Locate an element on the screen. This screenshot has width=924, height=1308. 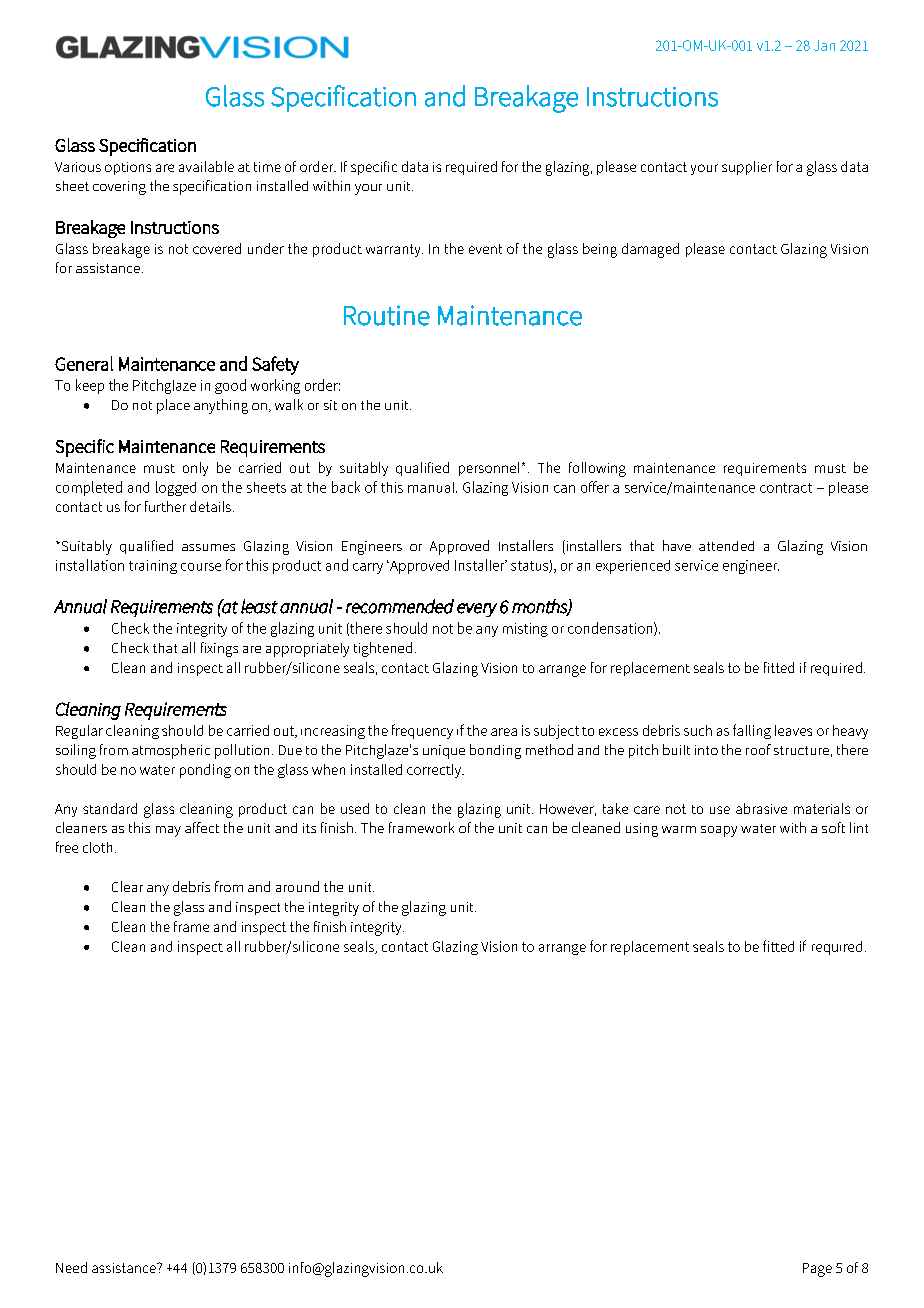
event is located at coordinates (485, 249).
